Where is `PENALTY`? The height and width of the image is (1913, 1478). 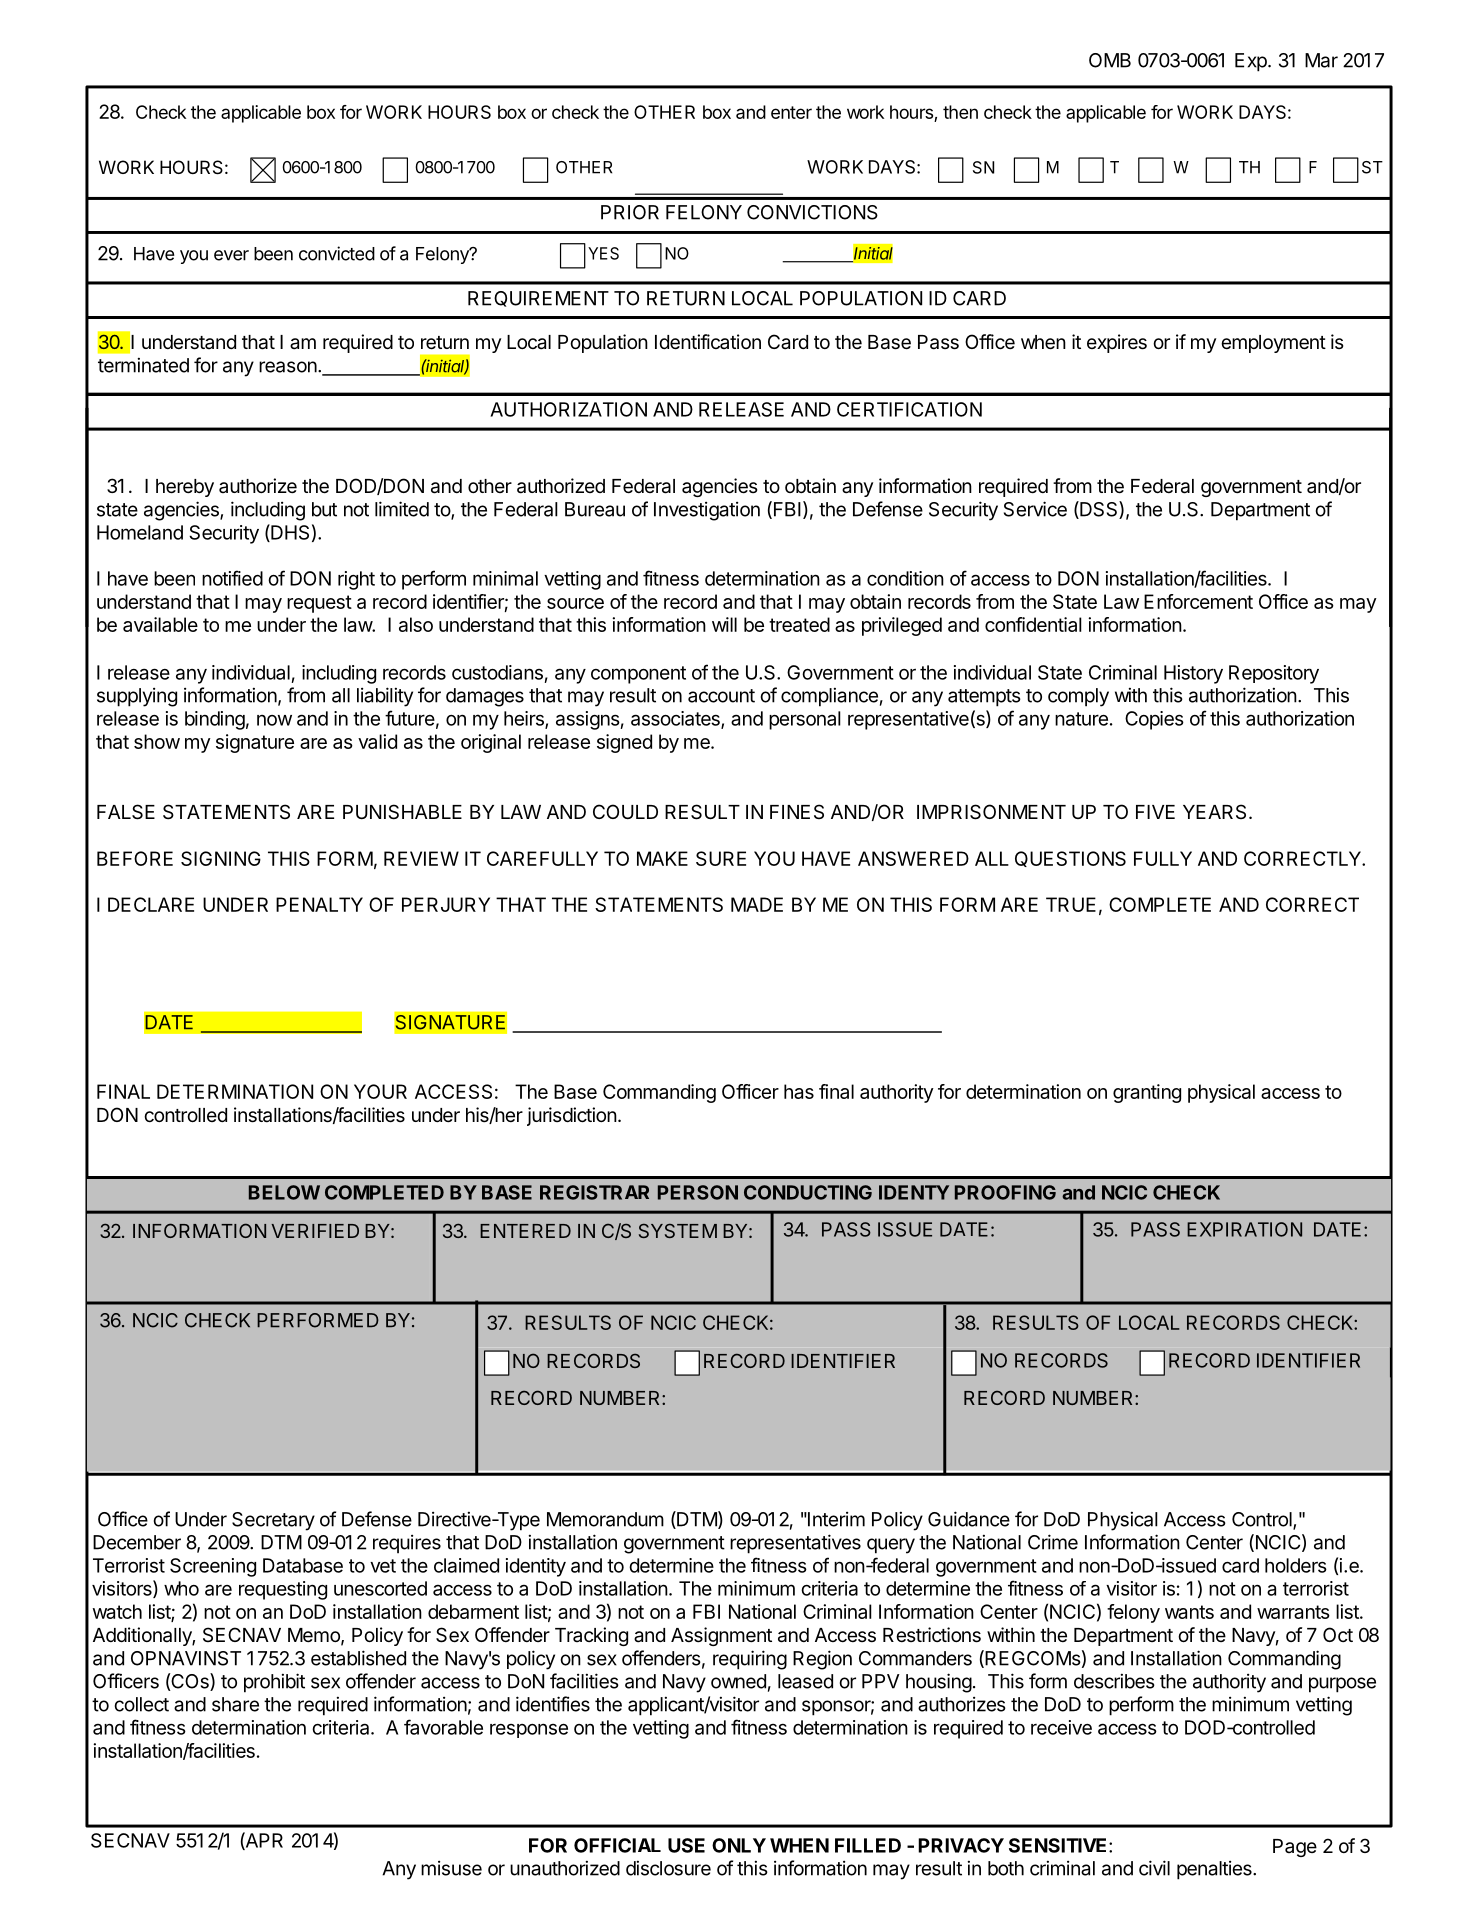
PENALTY is located at coordinates (319, 904).
